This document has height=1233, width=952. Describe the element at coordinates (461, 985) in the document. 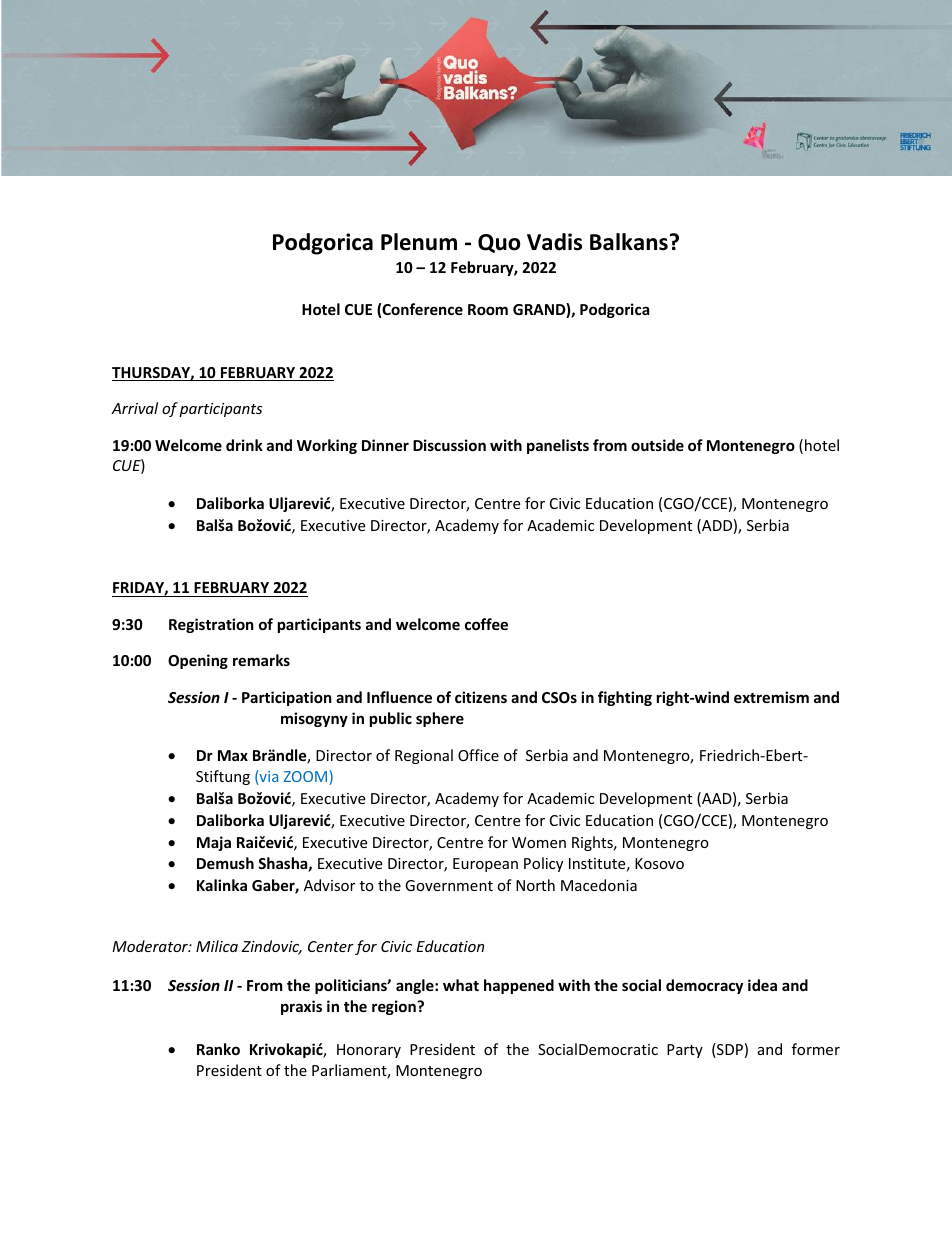

I see `what` at that location.
